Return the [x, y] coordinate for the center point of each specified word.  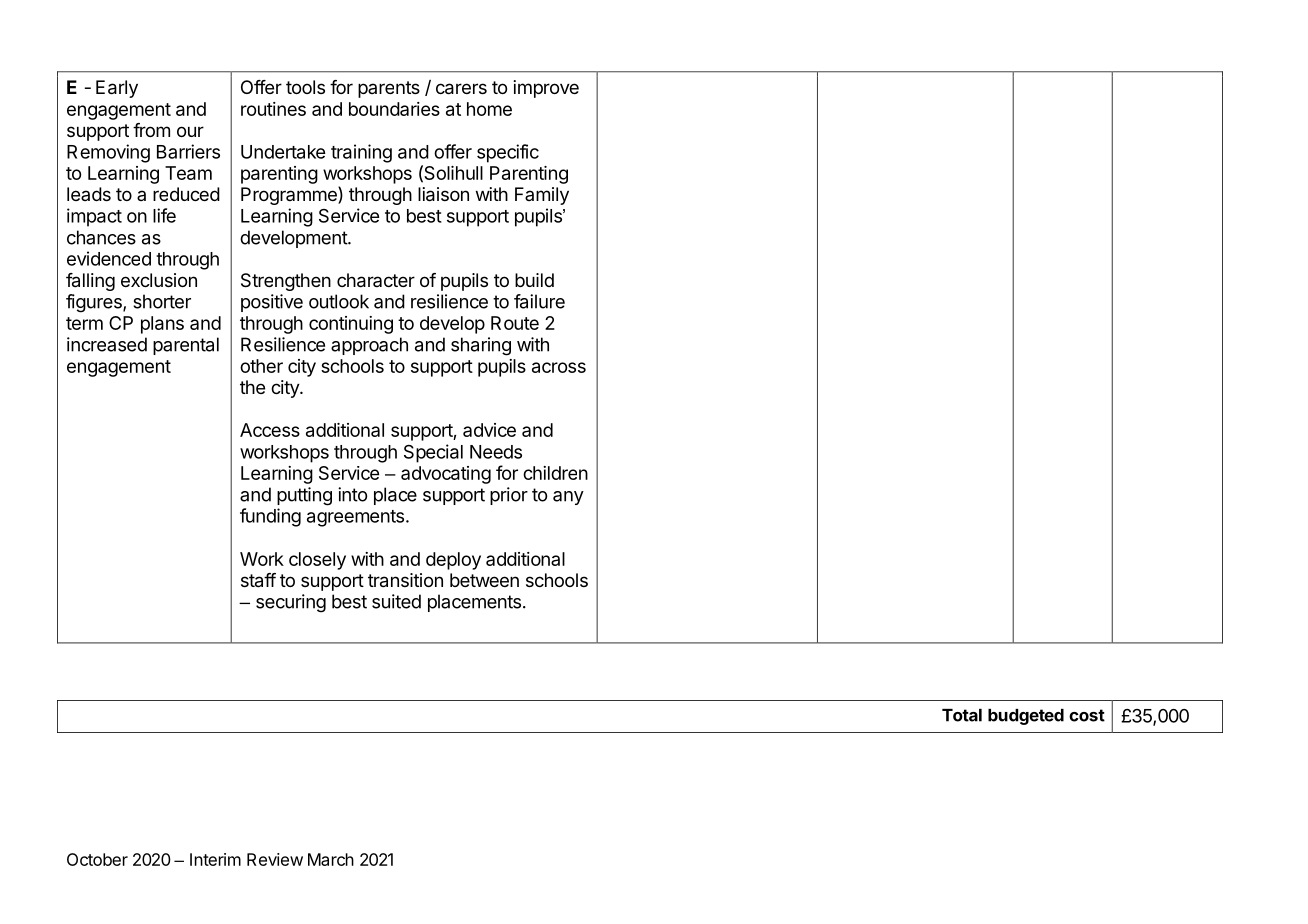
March [331, 859]
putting [304, 496]
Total [962, 715]
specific [508, 153]
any [568, 498]
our [190, 131]
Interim [215, 859]
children [555, 473]
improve [546, 89]
